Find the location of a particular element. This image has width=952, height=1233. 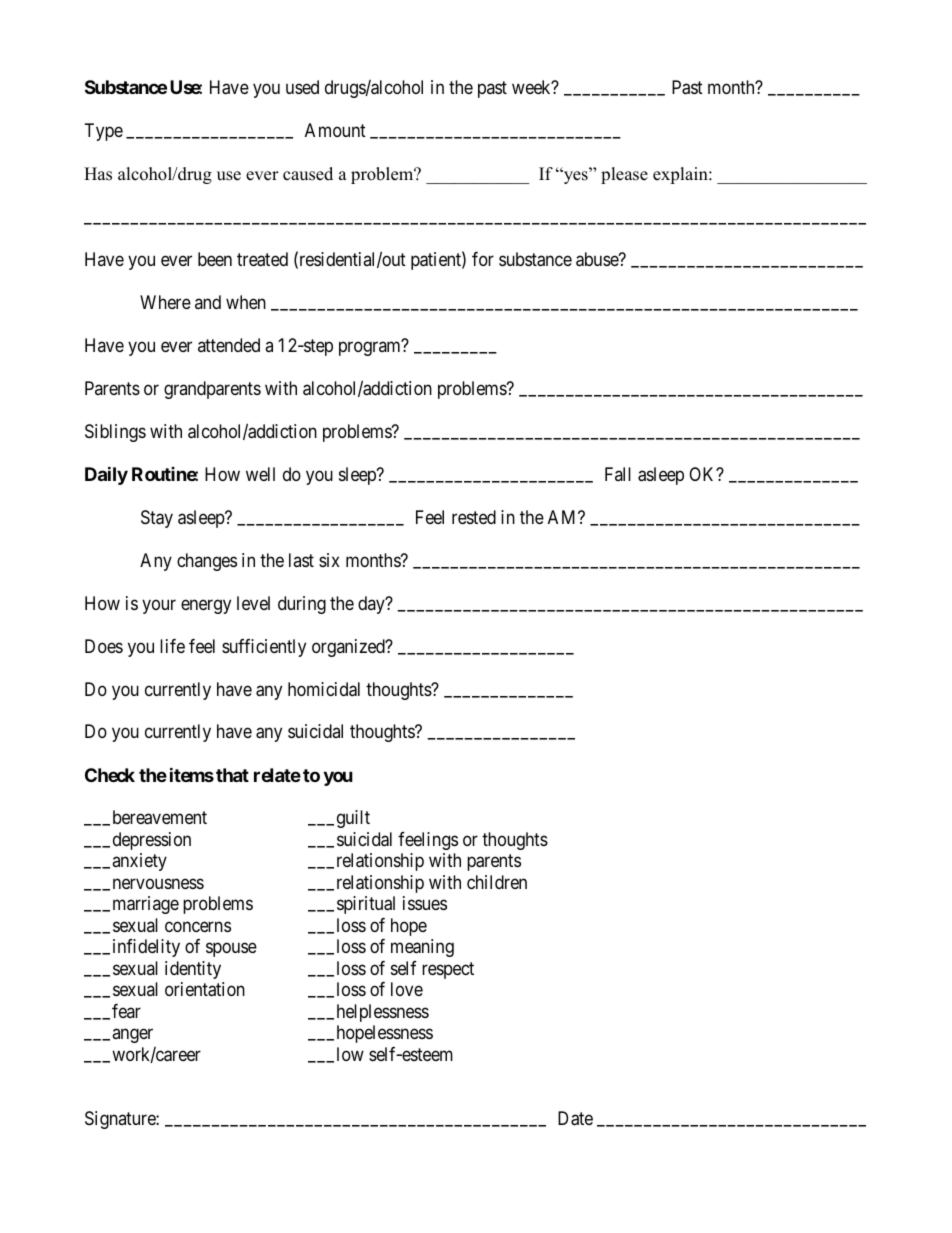

Date is located at coordinates (575, 1118).
